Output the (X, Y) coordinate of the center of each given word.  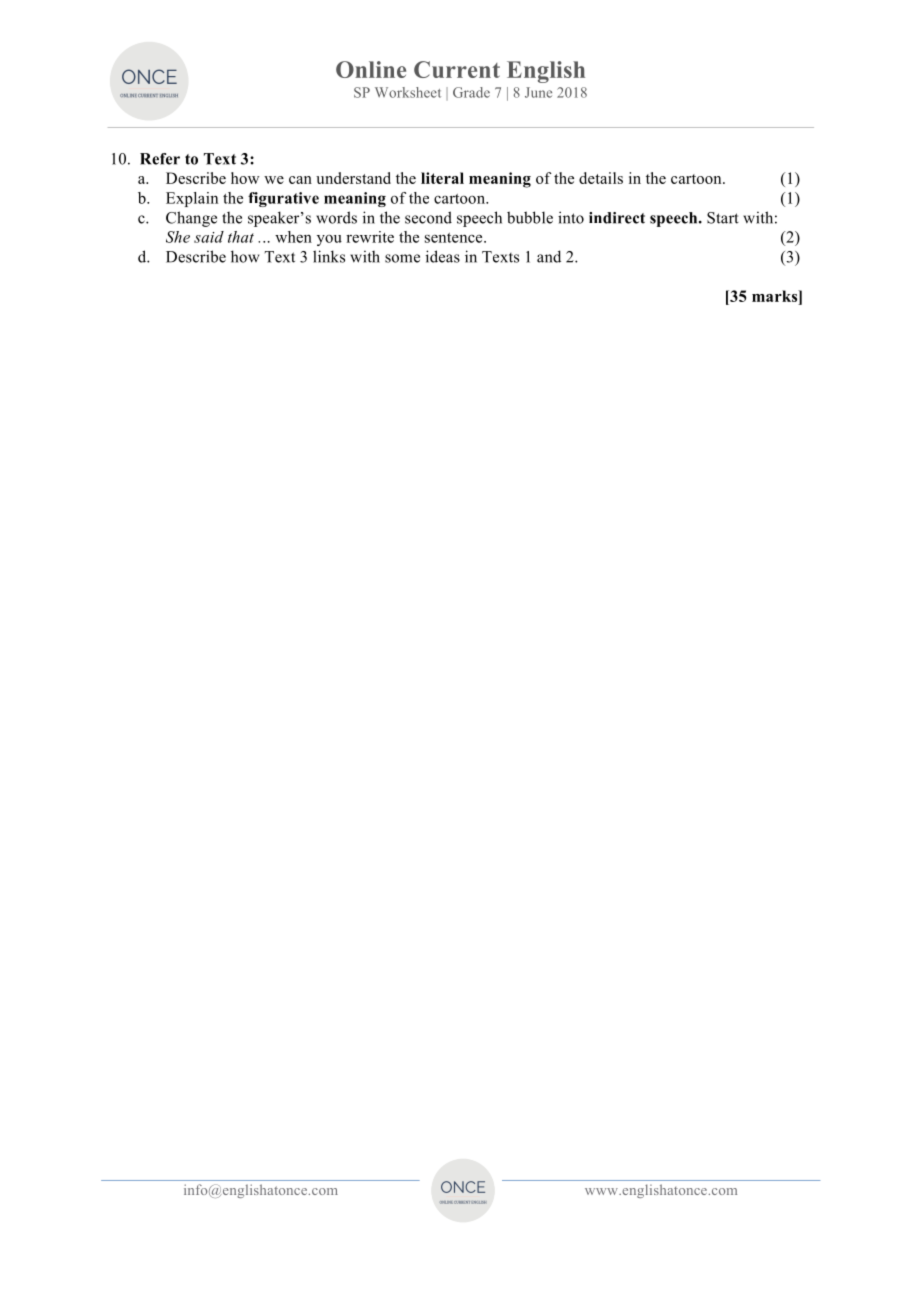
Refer (160, 159)
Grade (471, 92)
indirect (617, 218)
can (300, 180)
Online (371, 69)
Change (191, 219)
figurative (283, 199)
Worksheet (408, 92)
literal (442, 178)
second (428, 217)
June (538, 92)
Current (457, 69)
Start (723, 218)
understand (353, 178)
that (241, 237)
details (601, 178)
